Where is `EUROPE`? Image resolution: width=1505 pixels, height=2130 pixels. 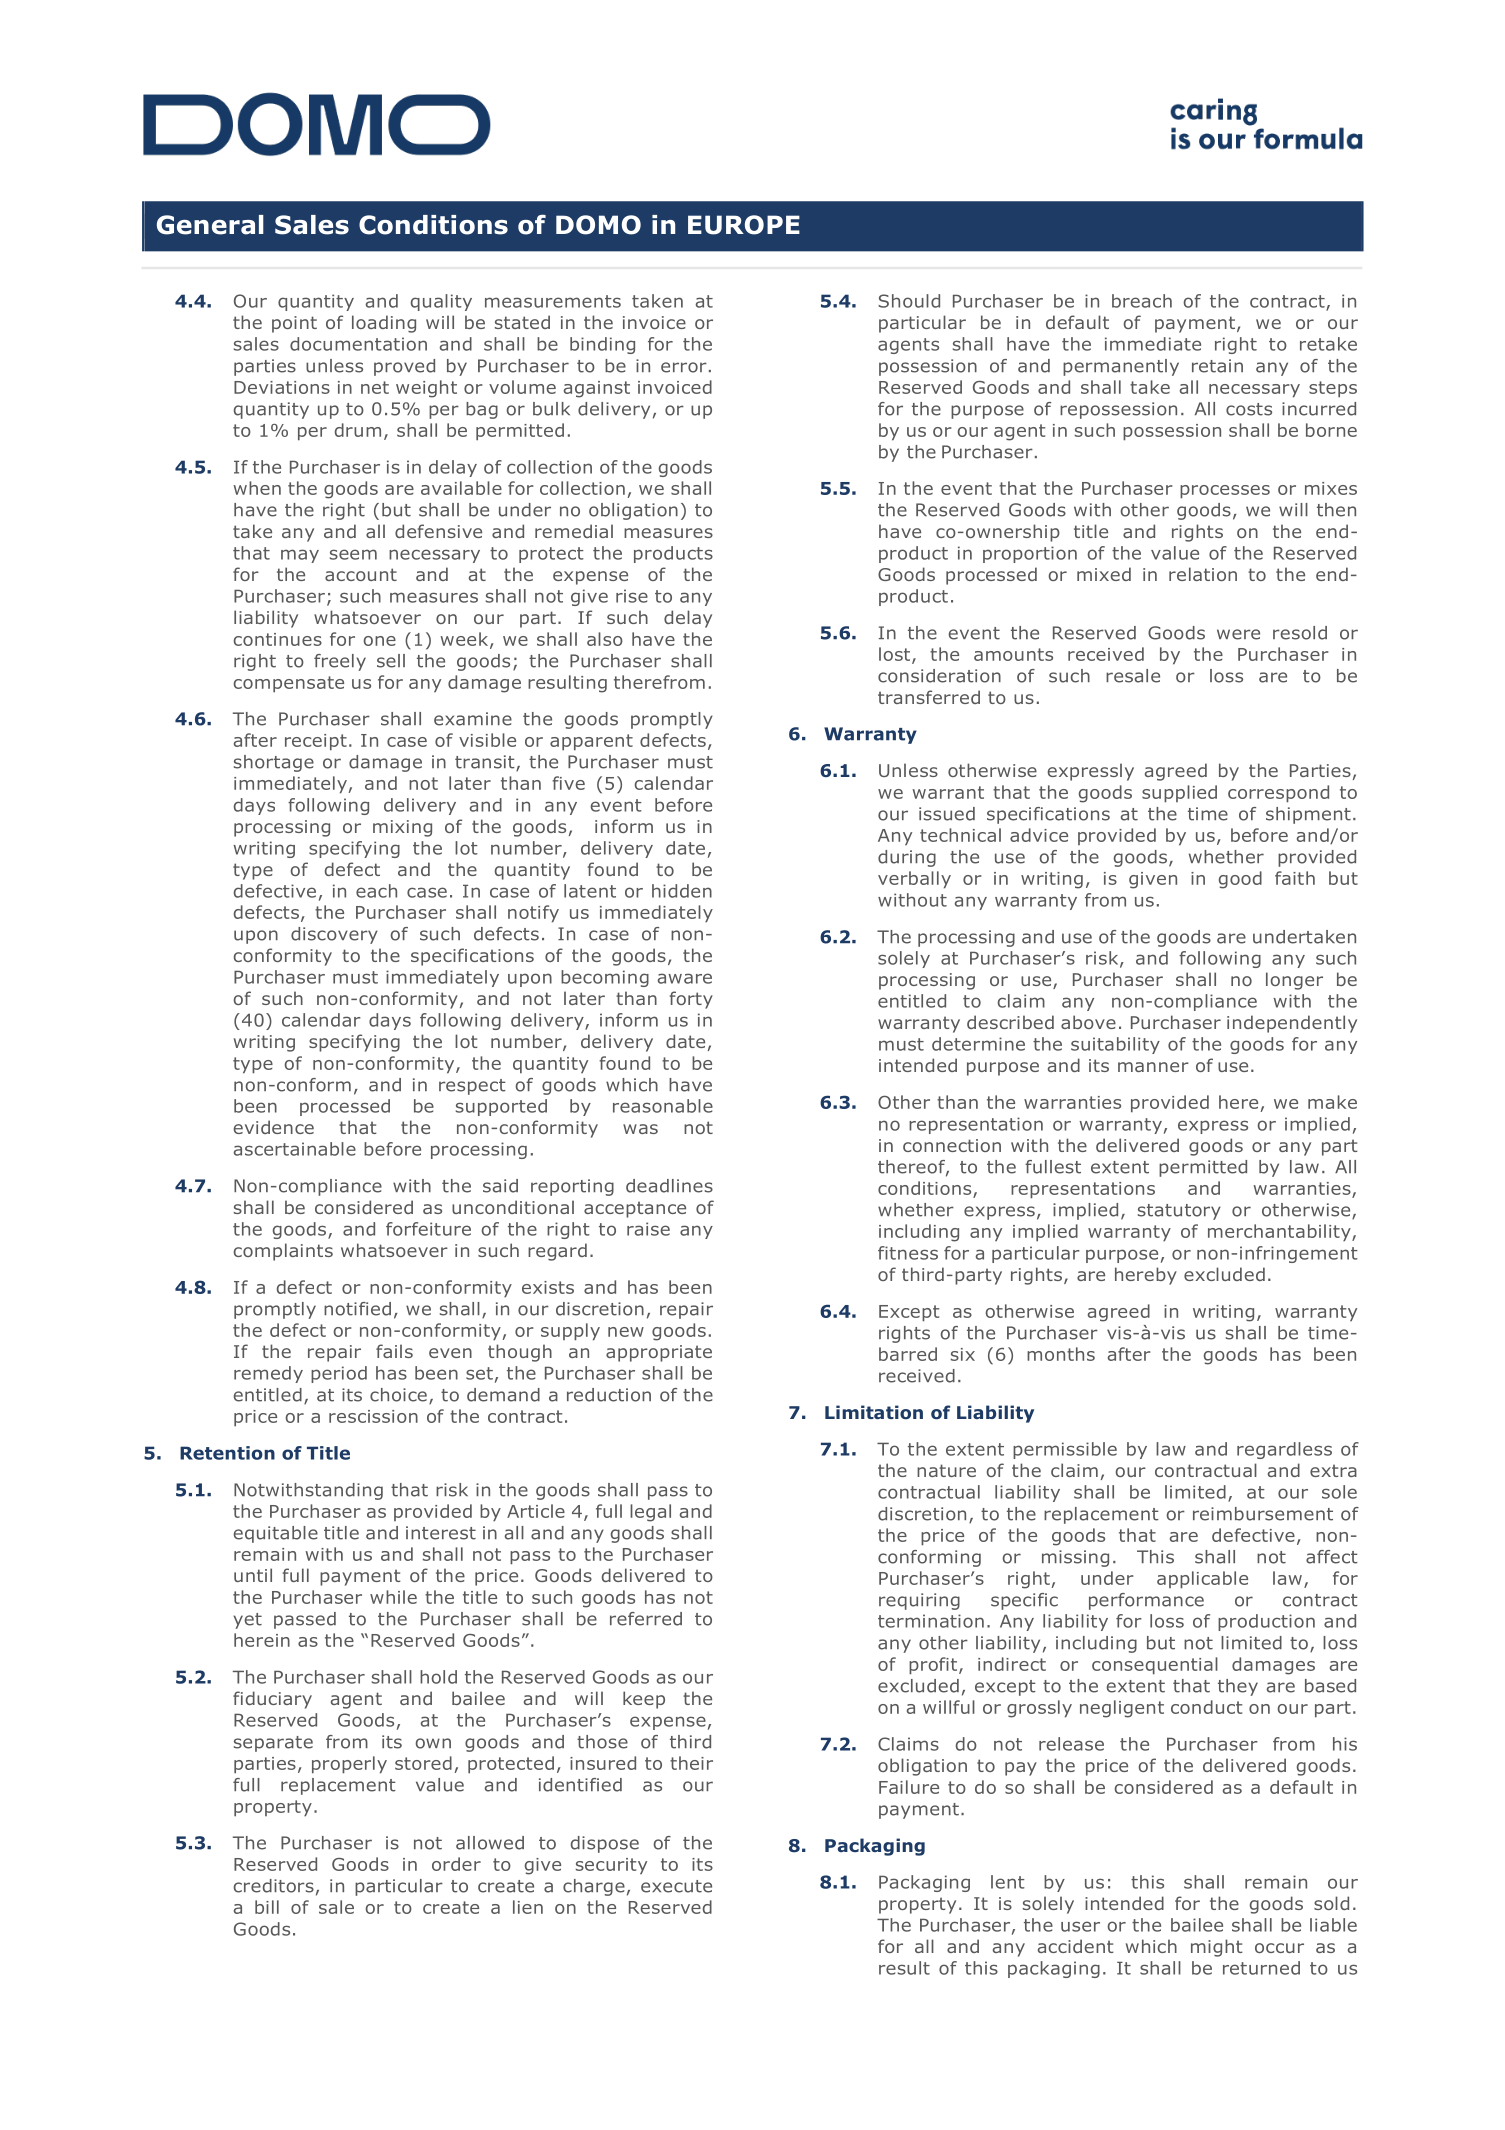 EUROPE is located at coordinates (744, 225).
